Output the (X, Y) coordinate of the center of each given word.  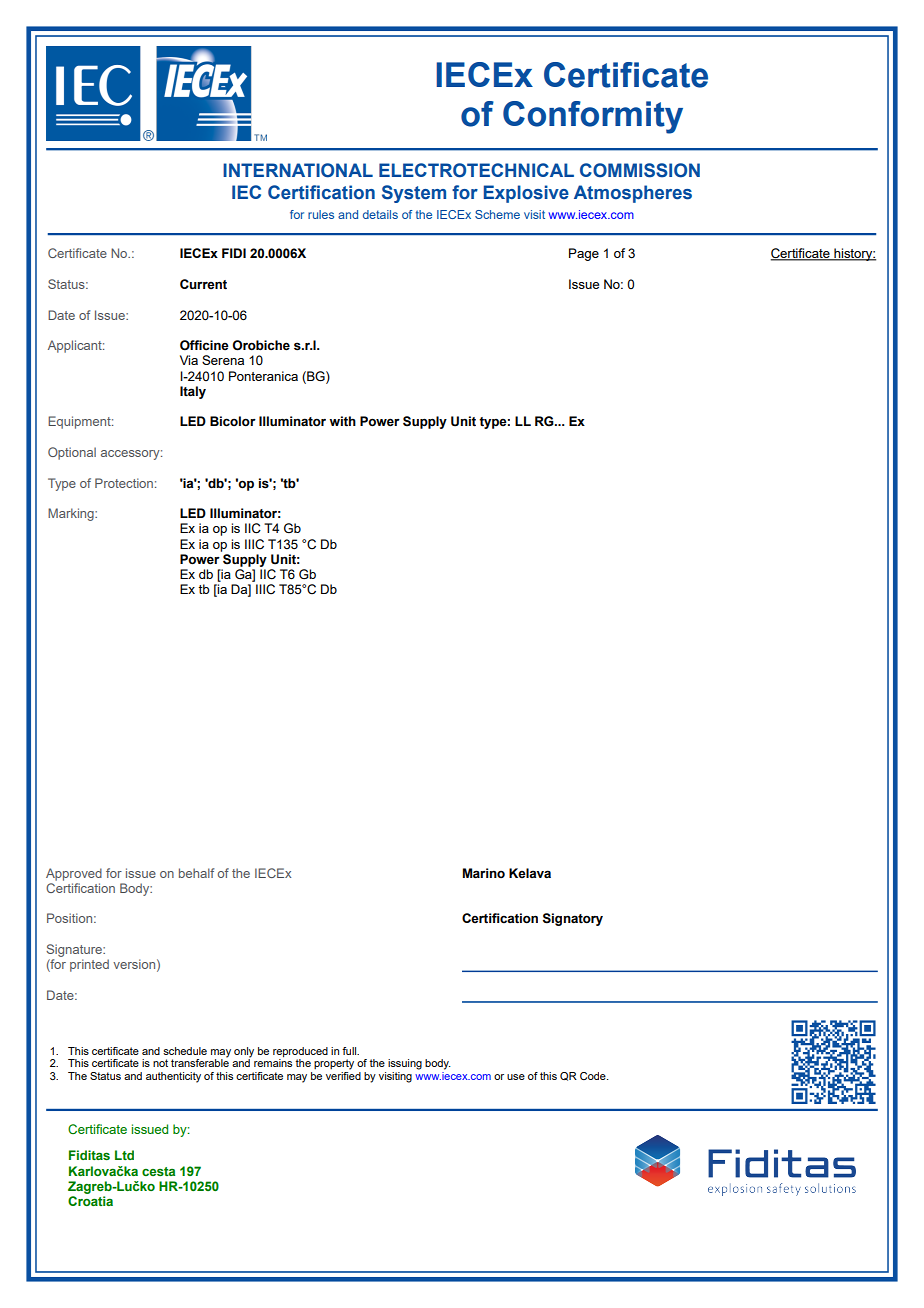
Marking (72, 514)
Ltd (124, 1155)
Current (203, 284)
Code (594, 1076)
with (342, 421)
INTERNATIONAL (298, 170)
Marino (484, 873)
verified (343, 1074)
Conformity (593, 117)
